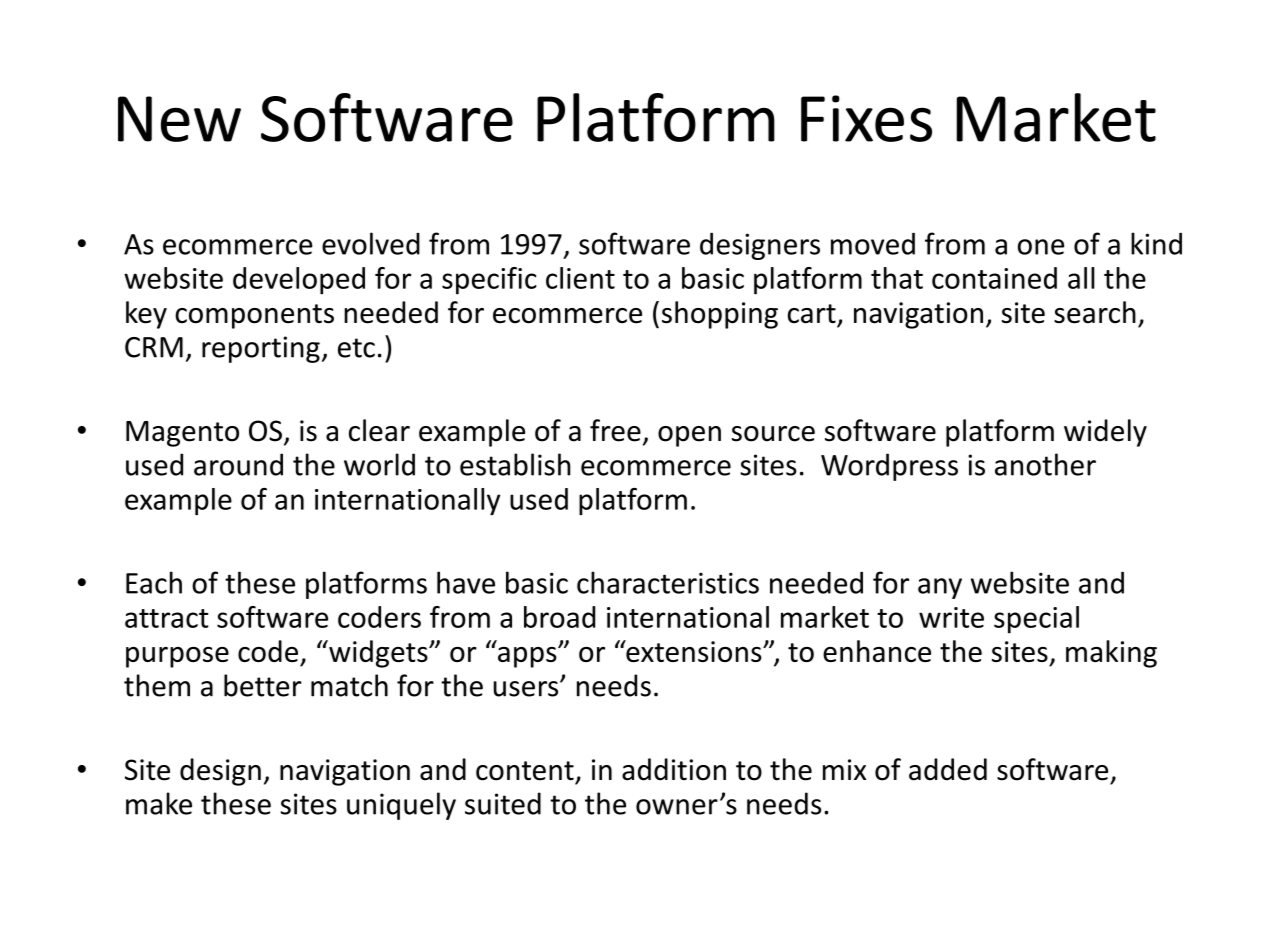  Describe the element at coordinates (668, 582) in the image. I see `characteristics` at that location.
